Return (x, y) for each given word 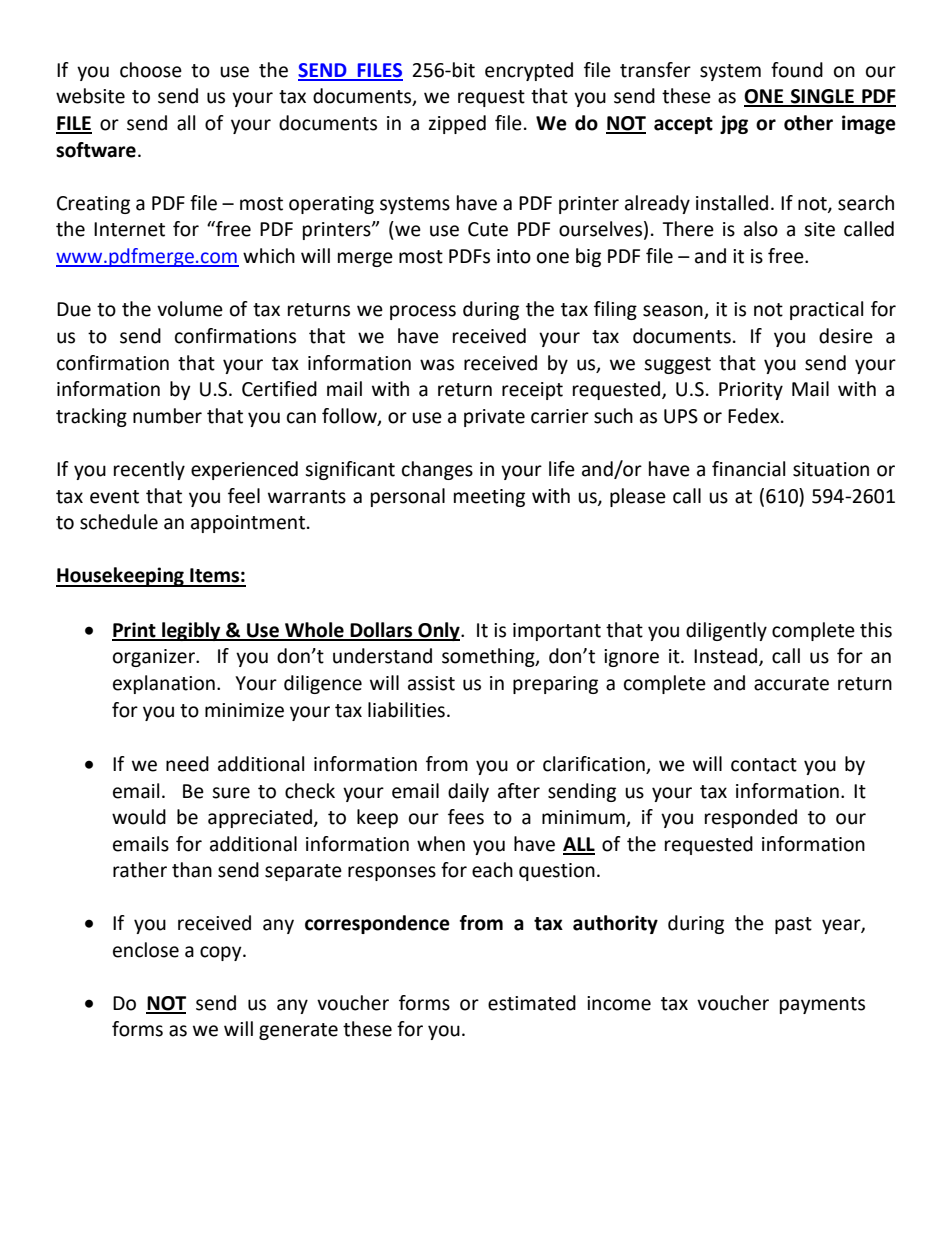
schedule (119, 522)
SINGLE (822, 97)
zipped (457, 124)
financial (748, 469)
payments (822, 1005)
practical (826, 310)
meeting (489, 498)
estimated (532, 1003)
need (187, 764)
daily (468, 792)
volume (190, 309)
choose (151, 70)
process (423, 312)
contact (764, 765)
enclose (146, 950)
